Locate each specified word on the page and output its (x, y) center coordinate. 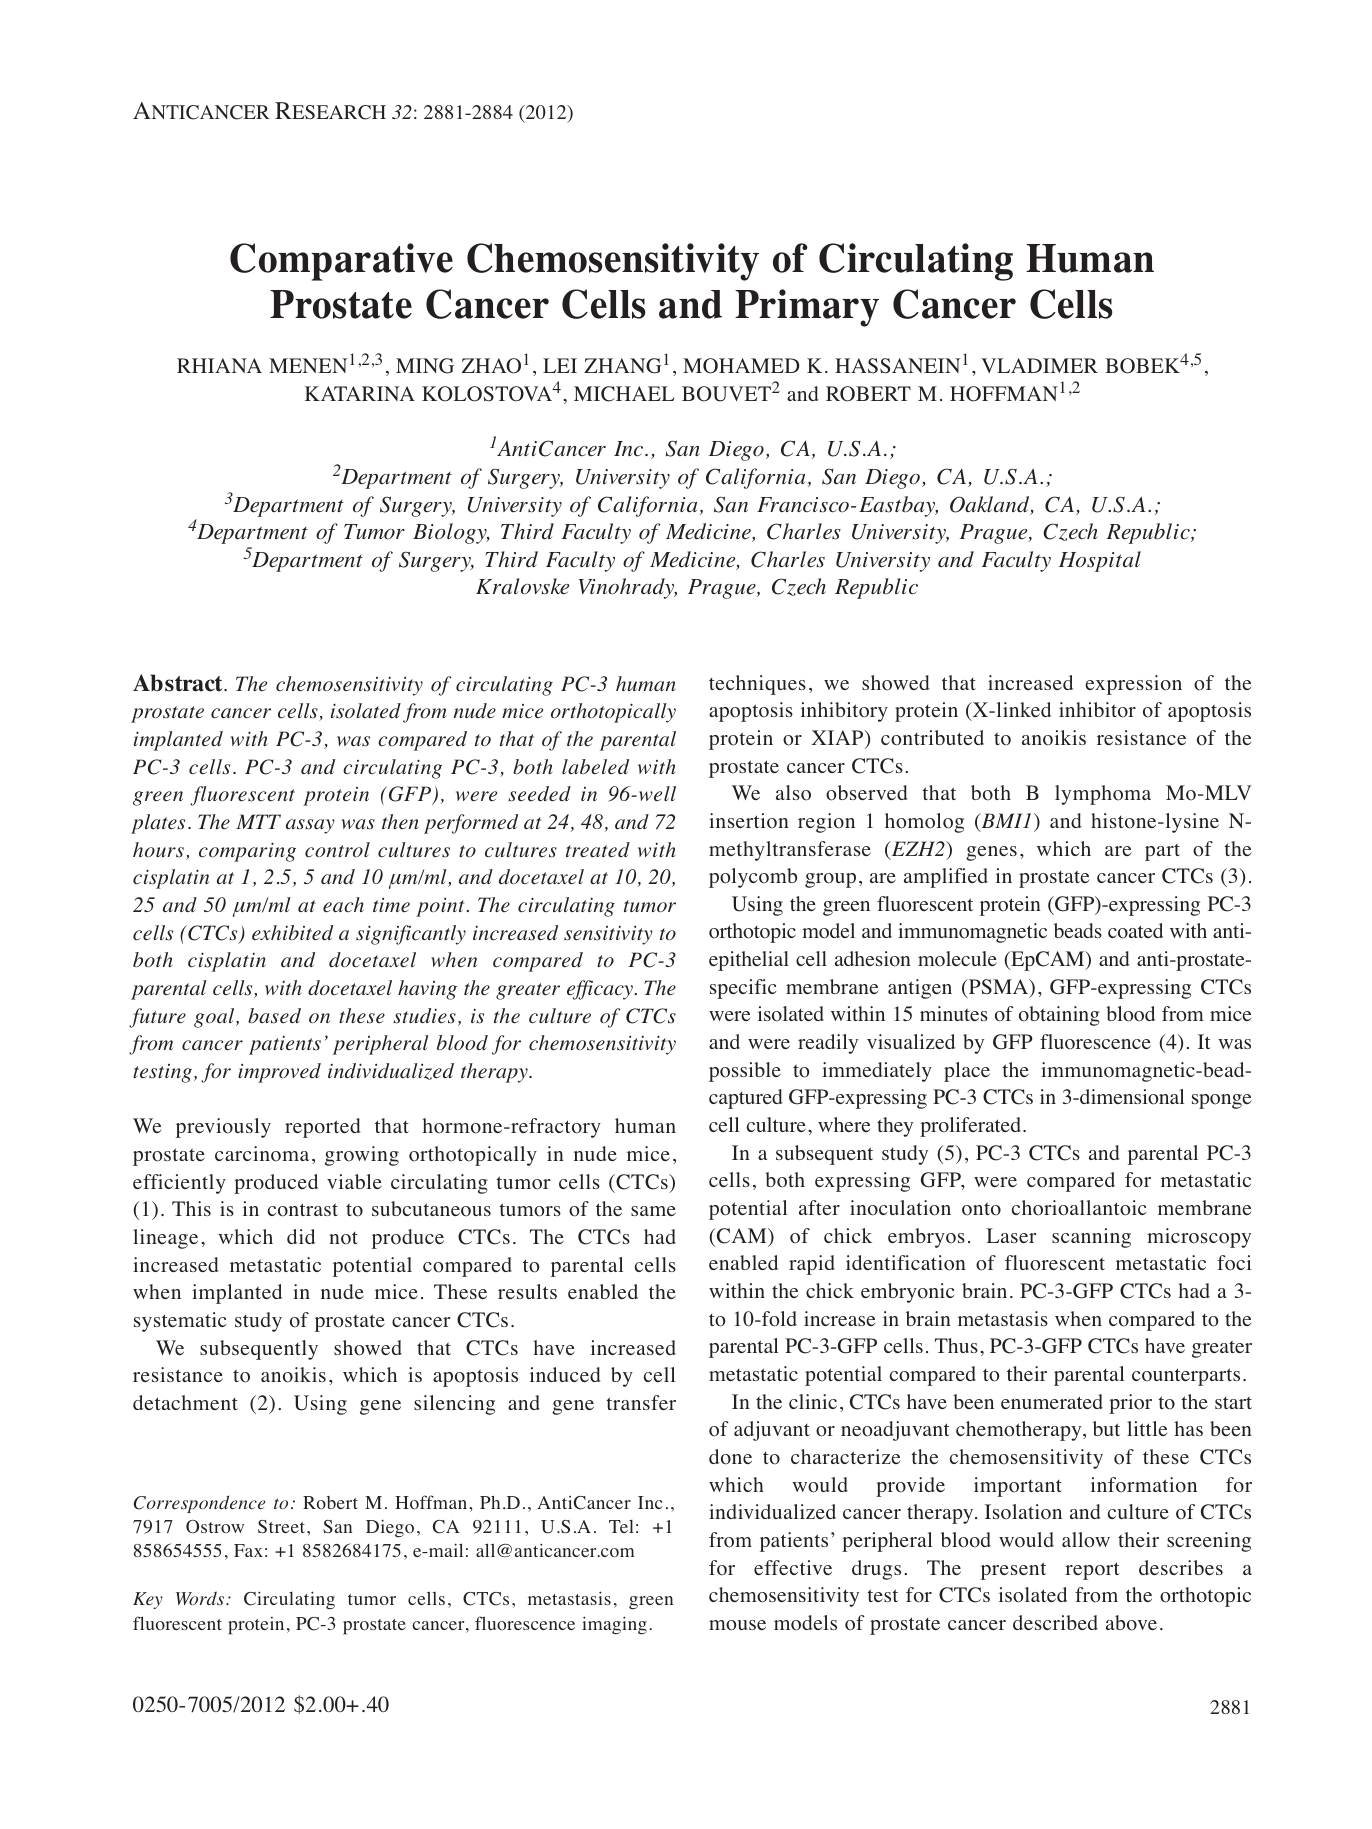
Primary (807, 308)
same (653, 1211)
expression (1133, 685)
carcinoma (262, 1154)
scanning (1091, 1238)
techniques (757, 685)
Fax (248, 1550)
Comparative (341, 262)
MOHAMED (741, 366)
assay (310, 826)
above (1131, 1623)
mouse (737, 1625)
